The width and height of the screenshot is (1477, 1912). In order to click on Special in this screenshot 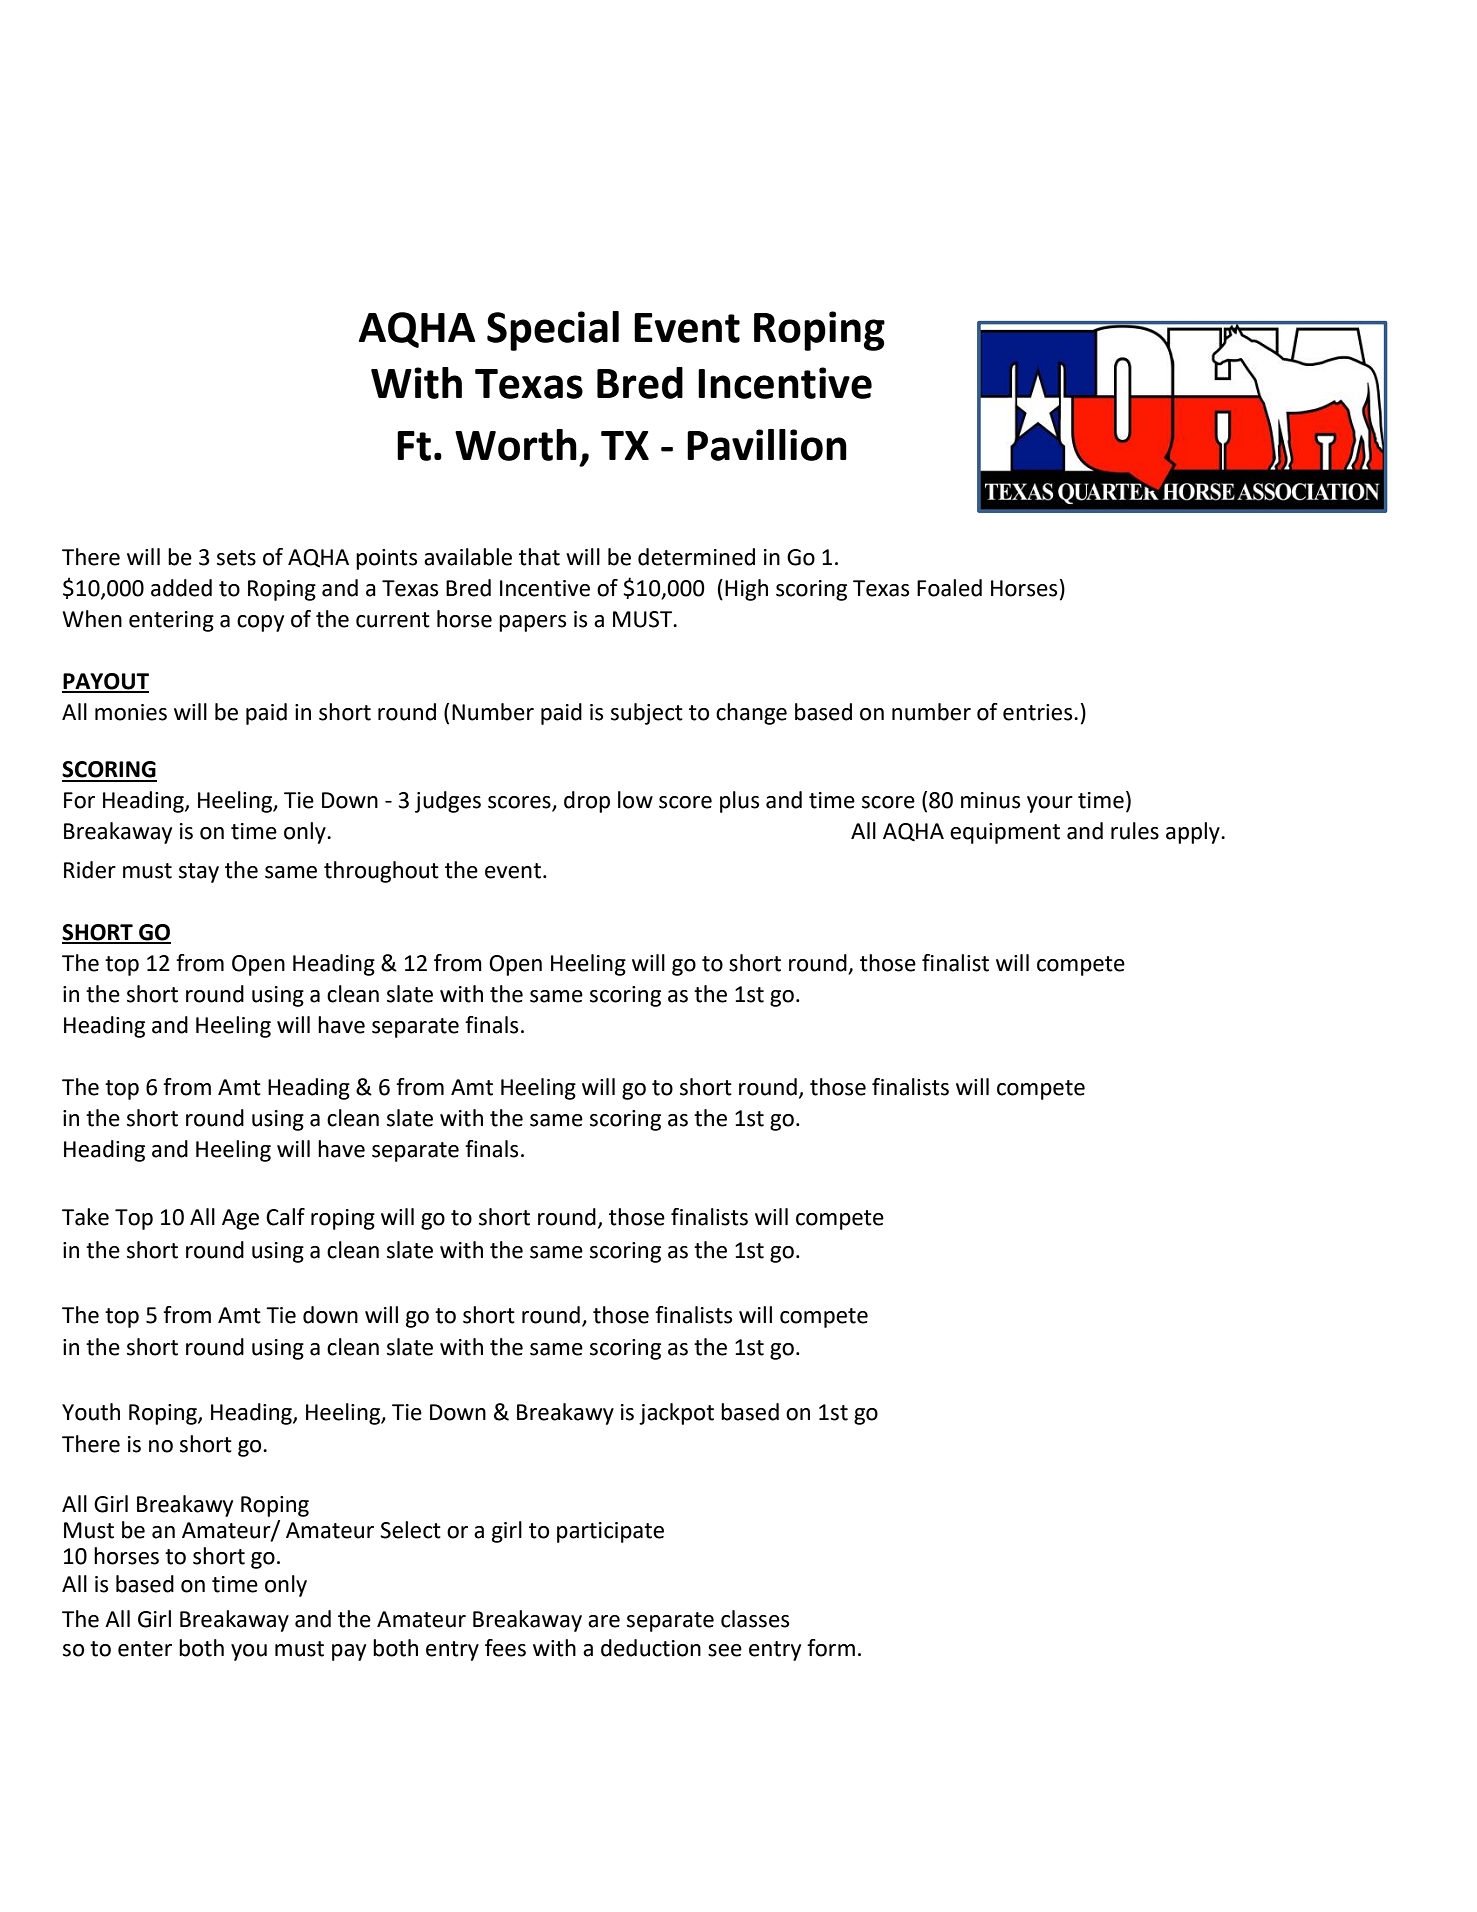, I will do `click(553, 331)`.
